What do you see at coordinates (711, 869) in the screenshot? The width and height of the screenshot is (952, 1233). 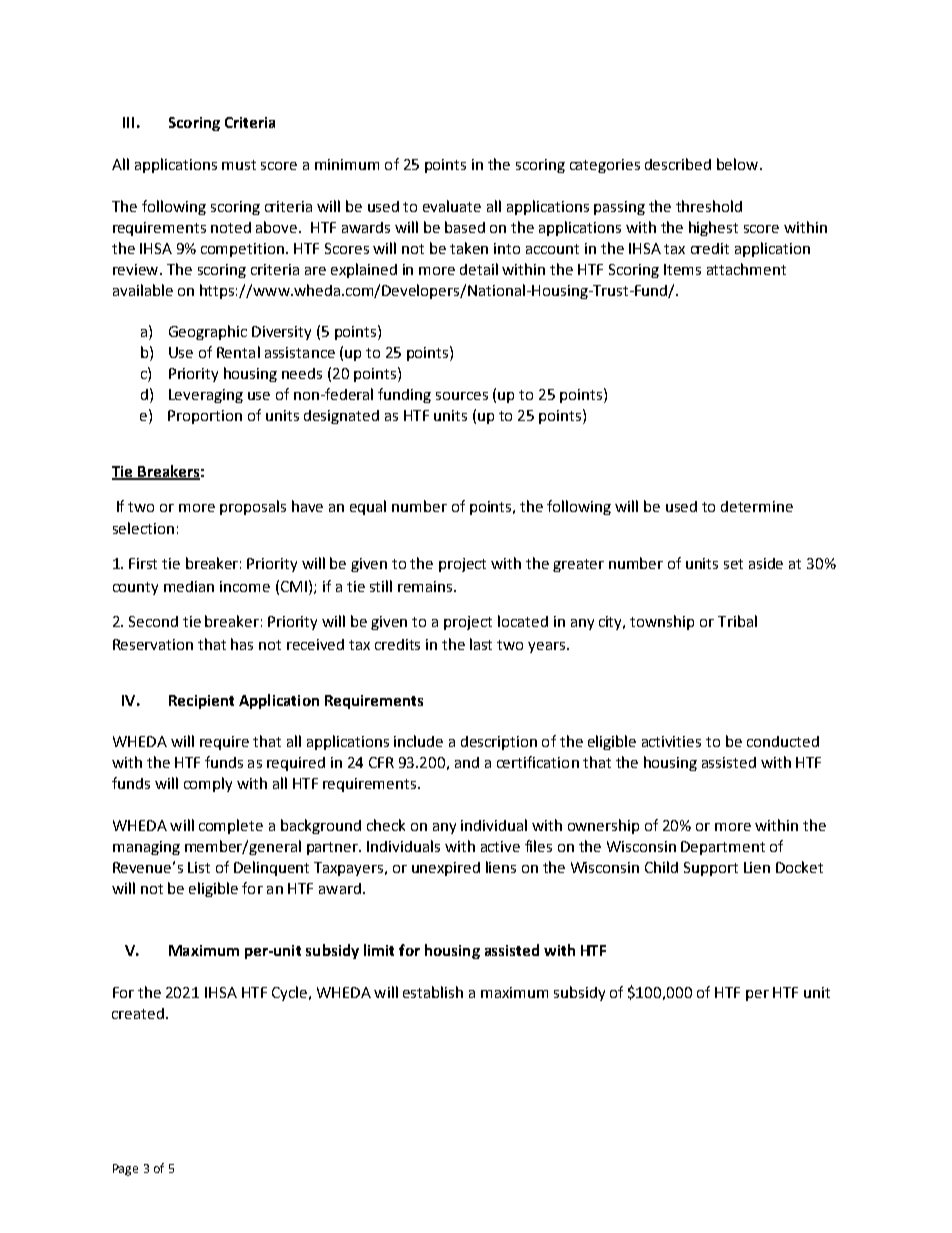 I see `Support` at bounding box center [711, 869].
